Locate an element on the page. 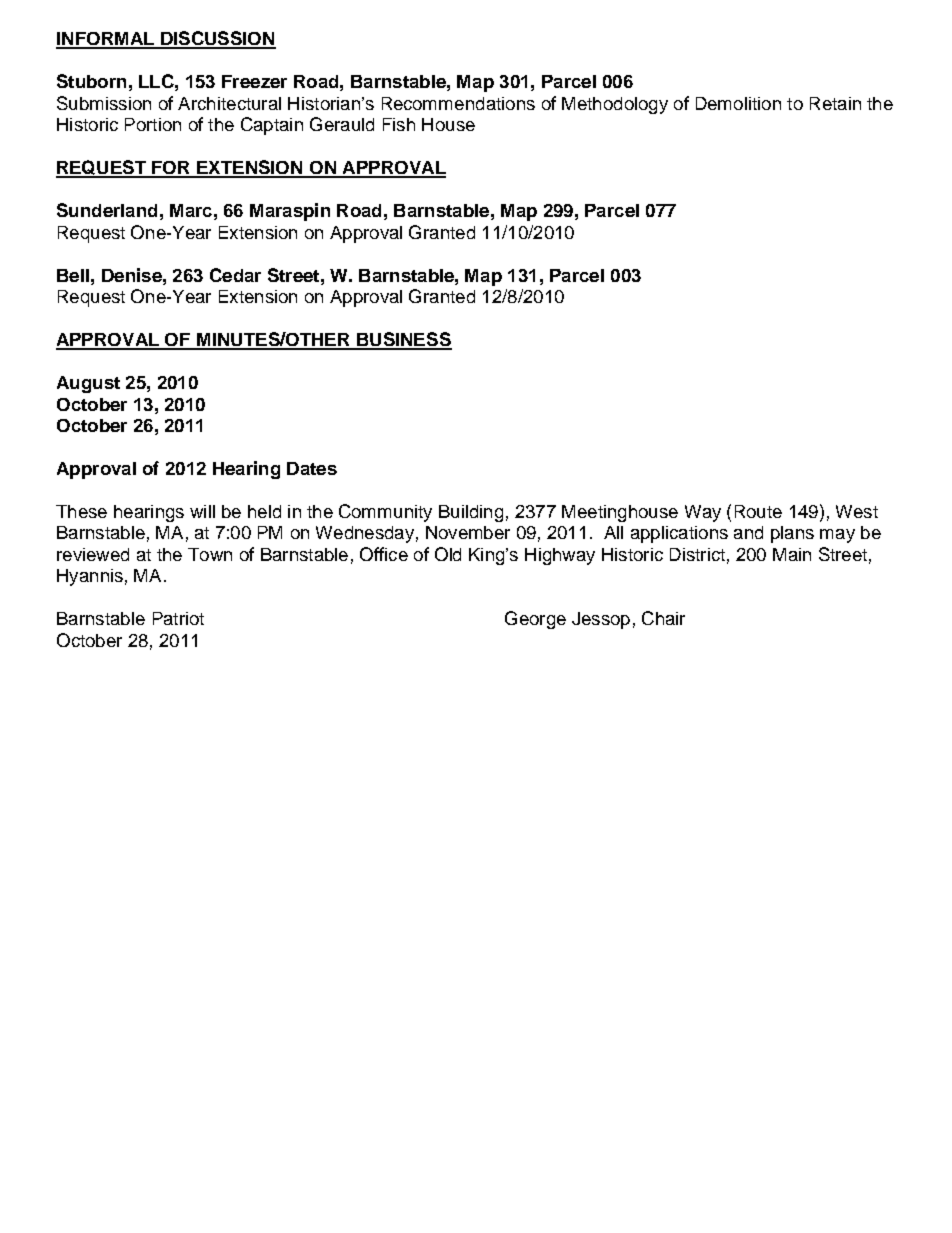  Recommendations is located at coordinates (458, 103).
